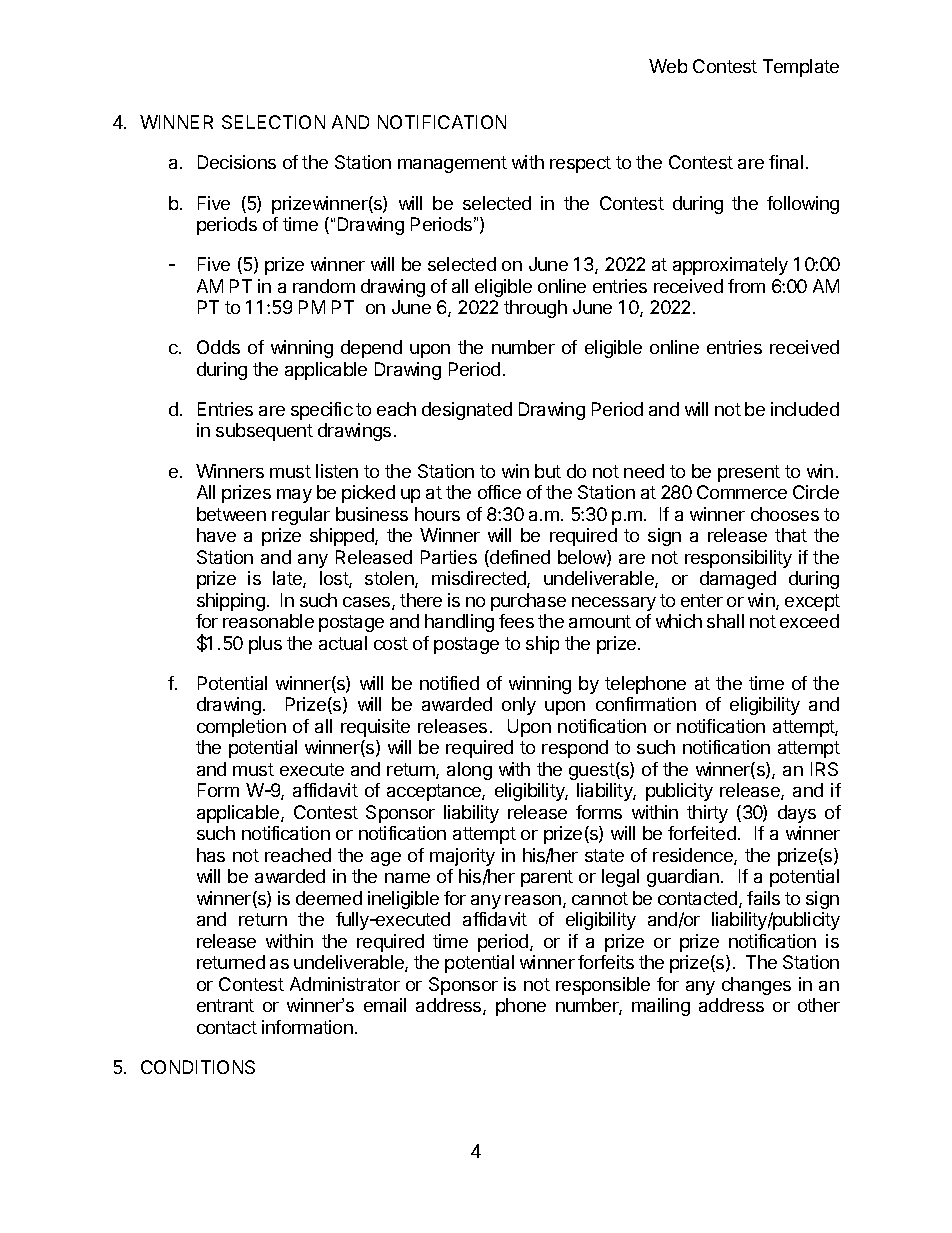 This screenshot has width=952, height=1233. Describe the element at coordinates (668, 66) in the screenshot. I see `Web` at that location.
